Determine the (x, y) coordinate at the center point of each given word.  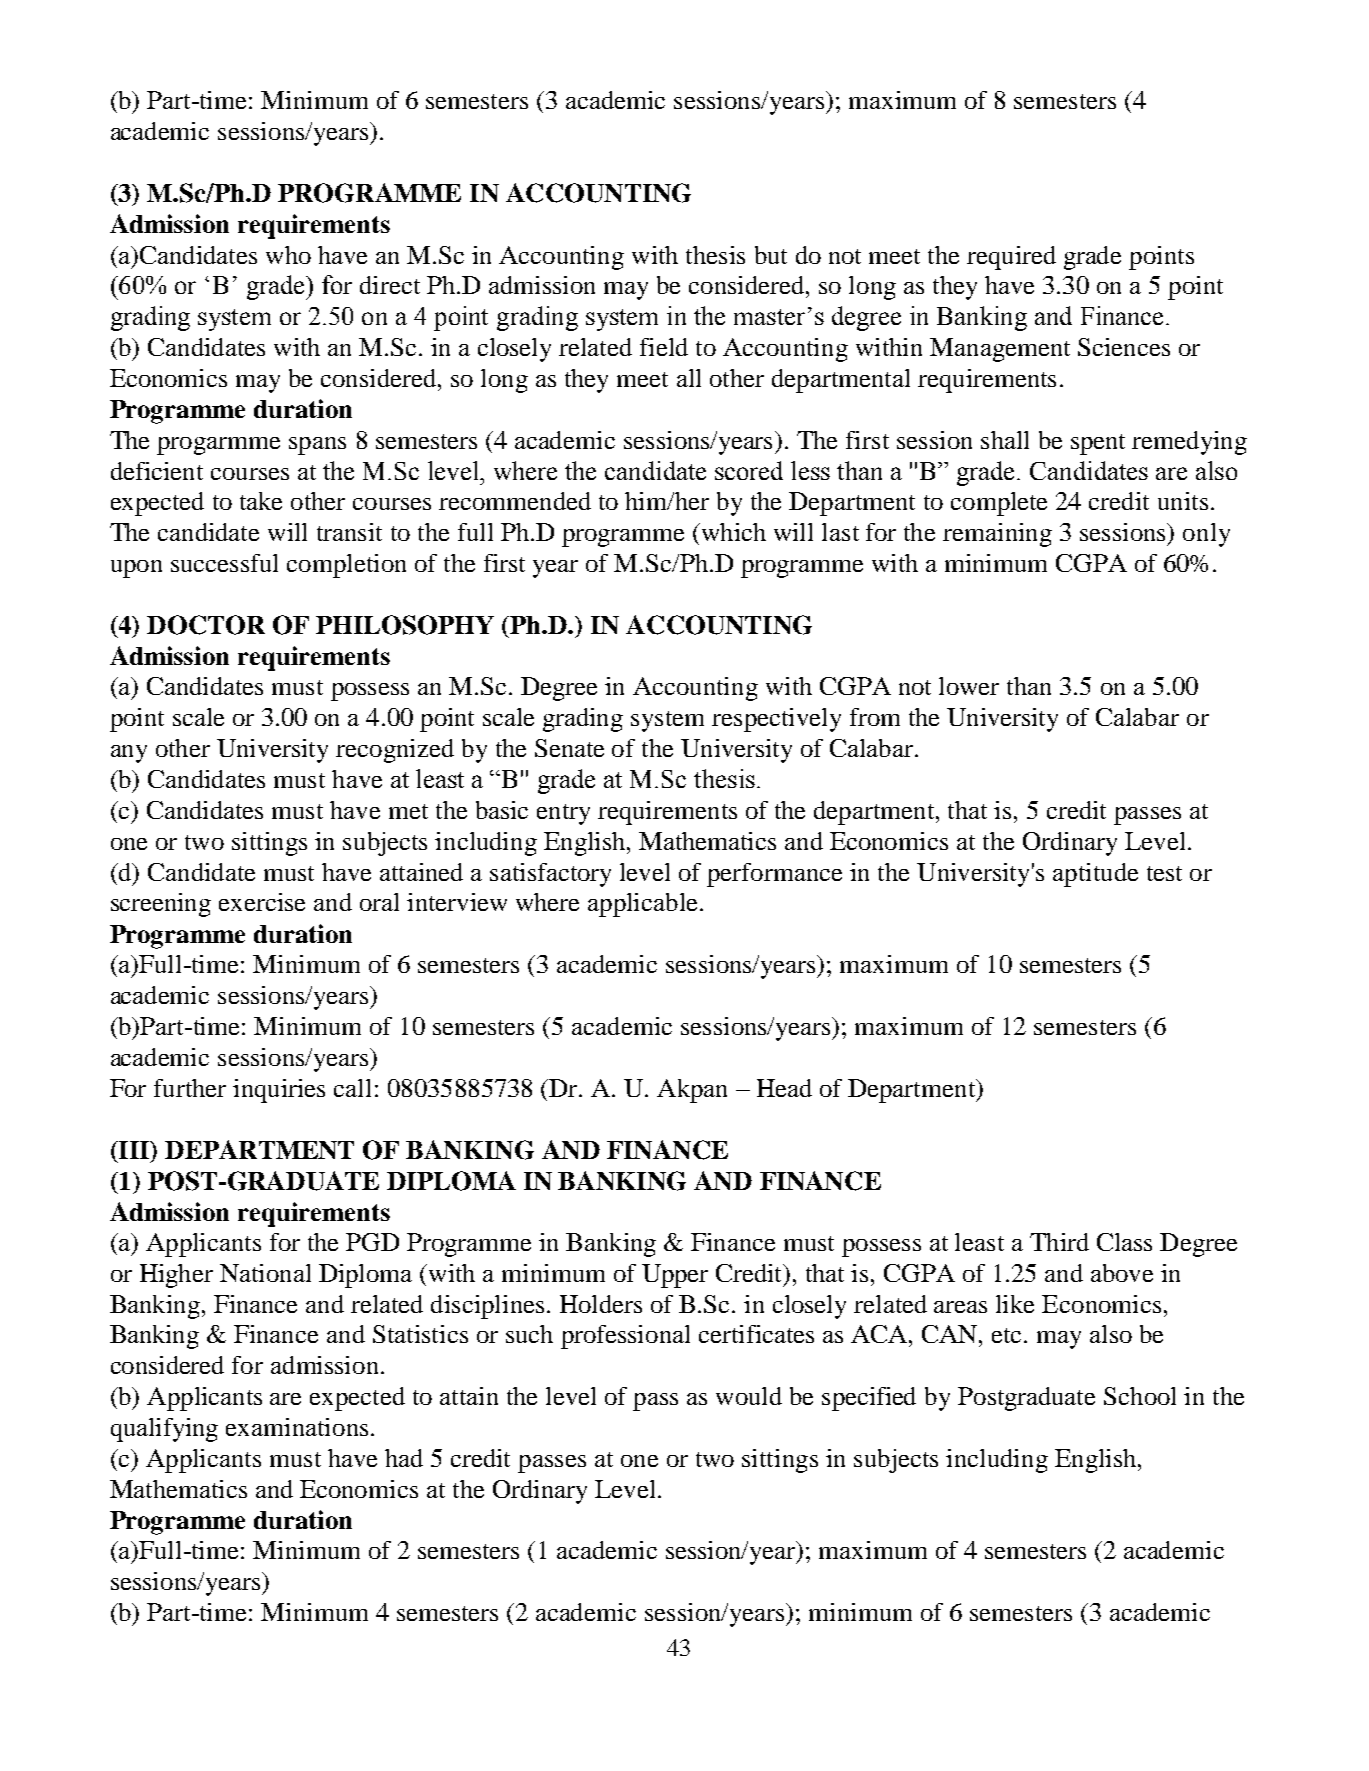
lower (969, 686)
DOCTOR (206, 625)
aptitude (1095, 875)
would (749, 1396)
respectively (776, 720)
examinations (297, 1427)
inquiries (279, 1091)
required (1011, 258)
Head (784, 1088)
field (664, 347)
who (288, 255)
